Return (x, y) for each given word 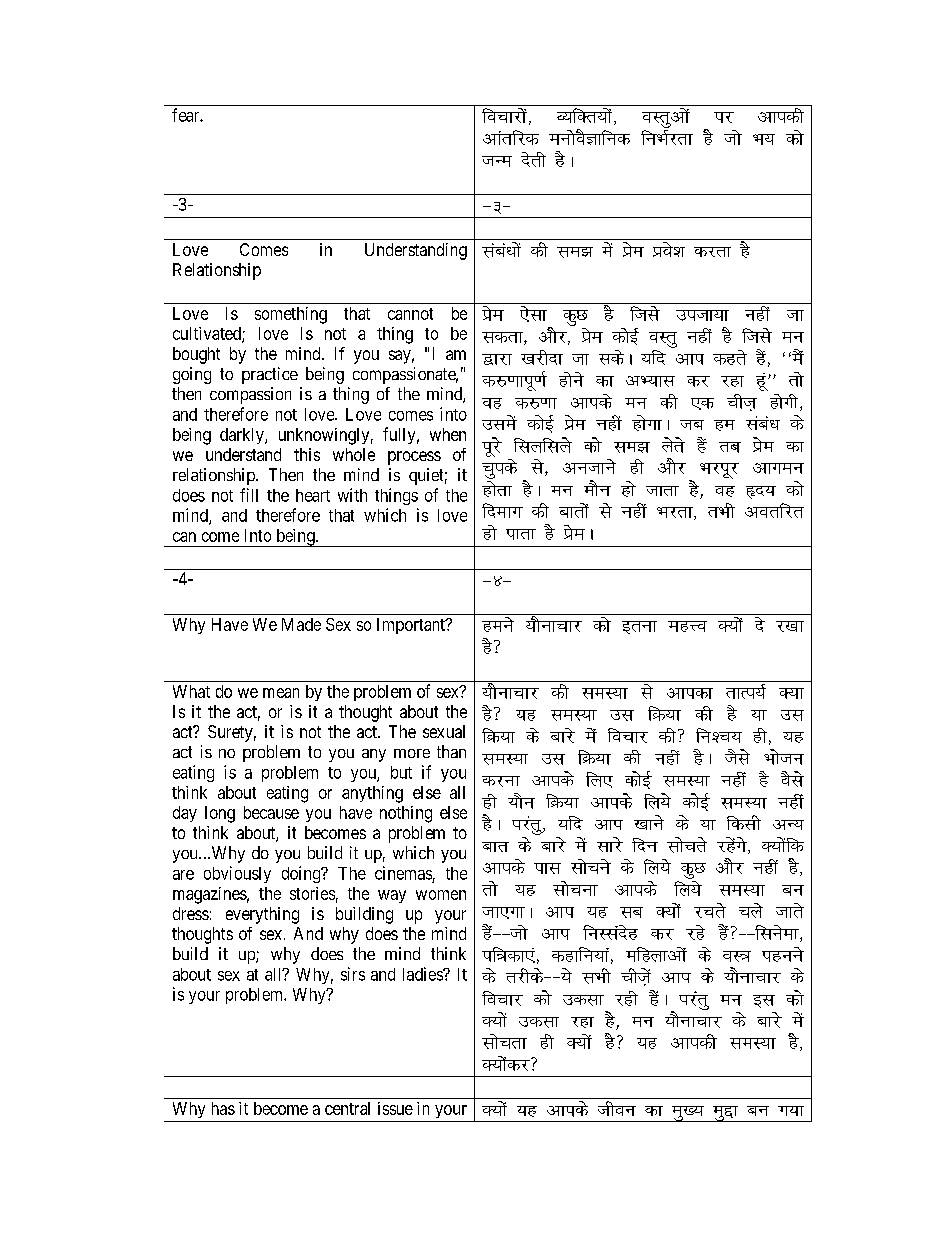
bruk (639, 627)
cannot (410, 314)
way (392, 896)
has (223, 1108)
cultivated (208, 335)
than (451, 751)
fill (249, 495)
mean (281, 693)
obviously (237, 874)
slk (533, 314)
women (441, 895)
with (352, 495)
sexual (444, 731)
